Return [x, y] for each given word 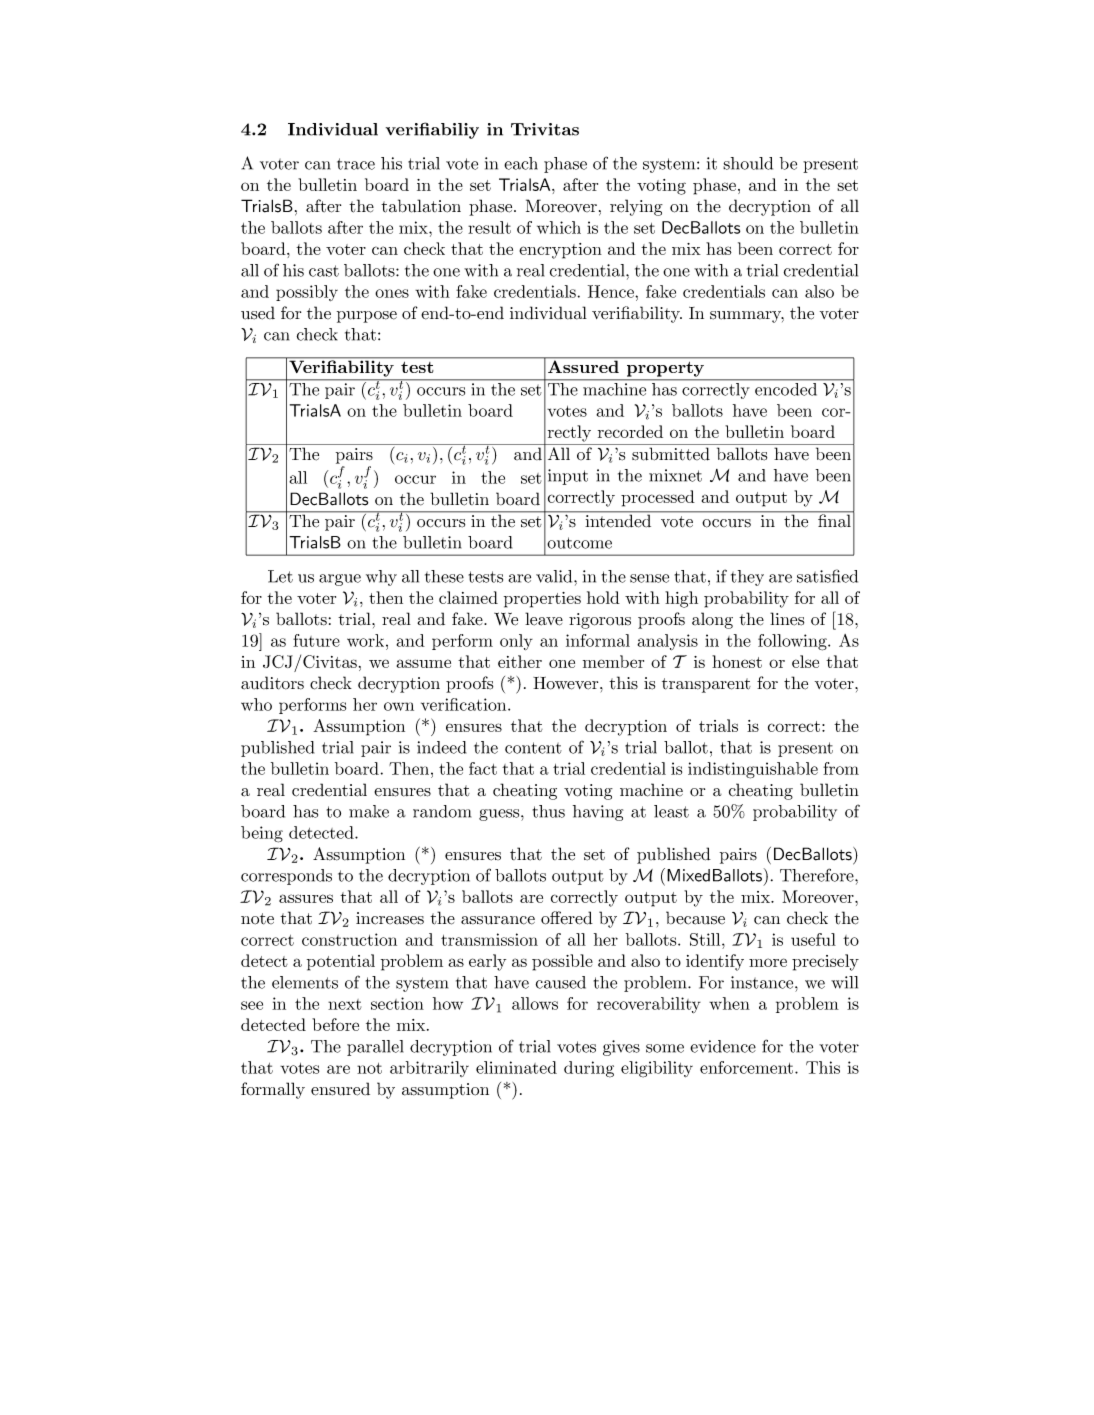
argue [340, 580]
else [805, 661]
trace [356, 164]
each [521, 163]
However [567, 683]
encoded [786, 388]
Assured [583, 365]
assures [306, 898]
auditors [272, 683]
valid [555, 576]
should [748, 163]
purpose [367, 317]
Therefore [818, 875]
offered [567, 918]
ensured [340, 1089]
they [747, 578]
